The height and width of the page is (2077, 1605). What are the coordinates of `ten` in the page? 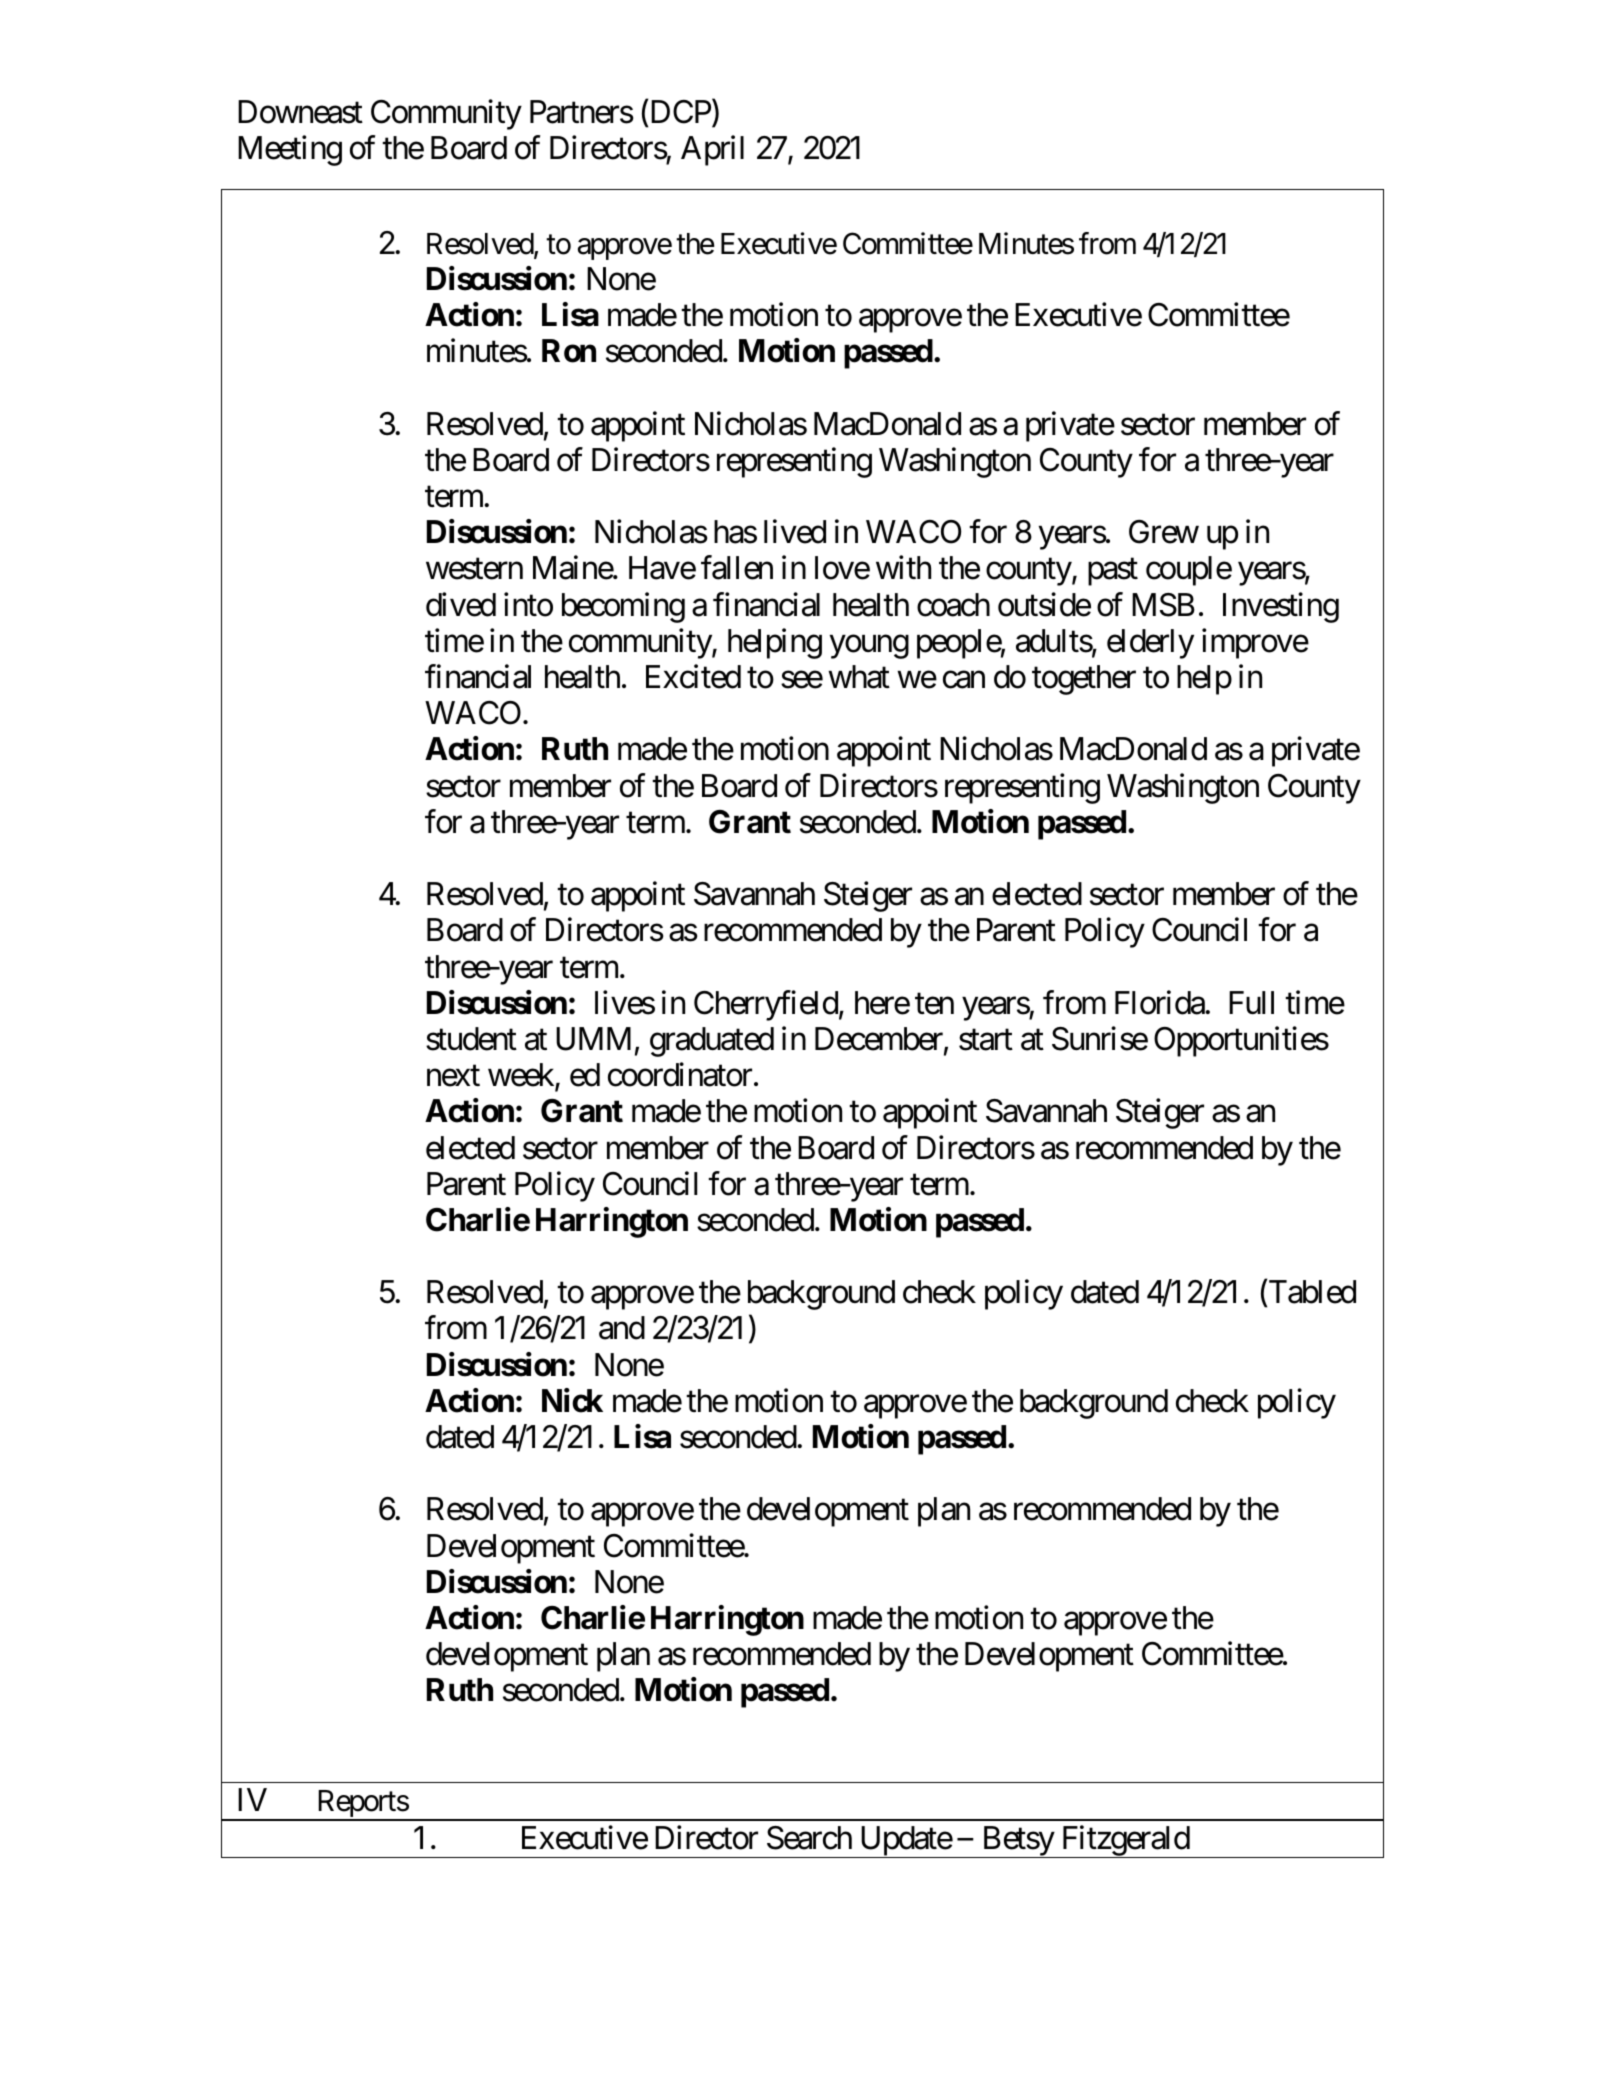 It's located at (934, 1004).
